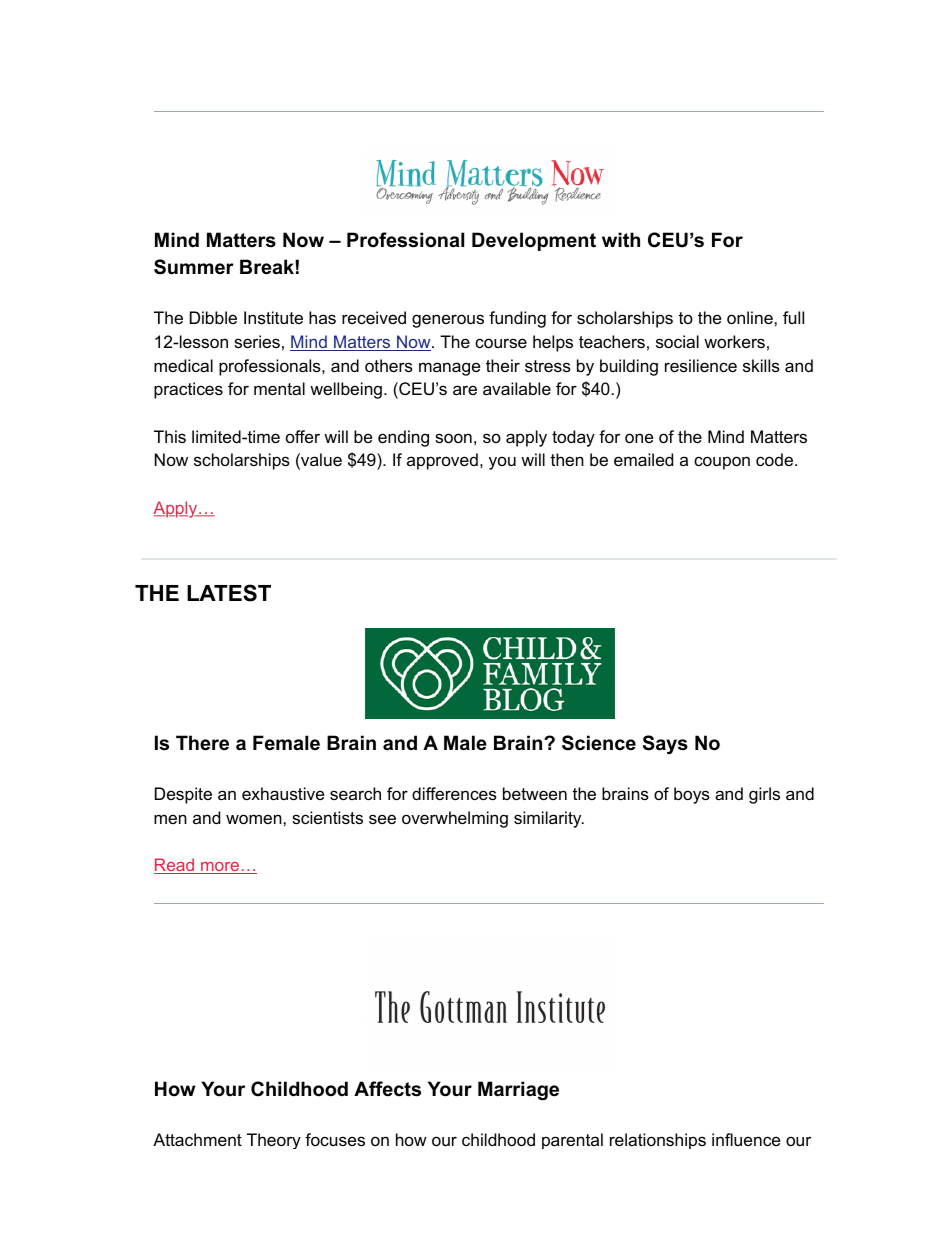 The image size is (952, 1233). Describe the element at coordinates (455, 819) in the document. I see `overwhelming` at that location.
